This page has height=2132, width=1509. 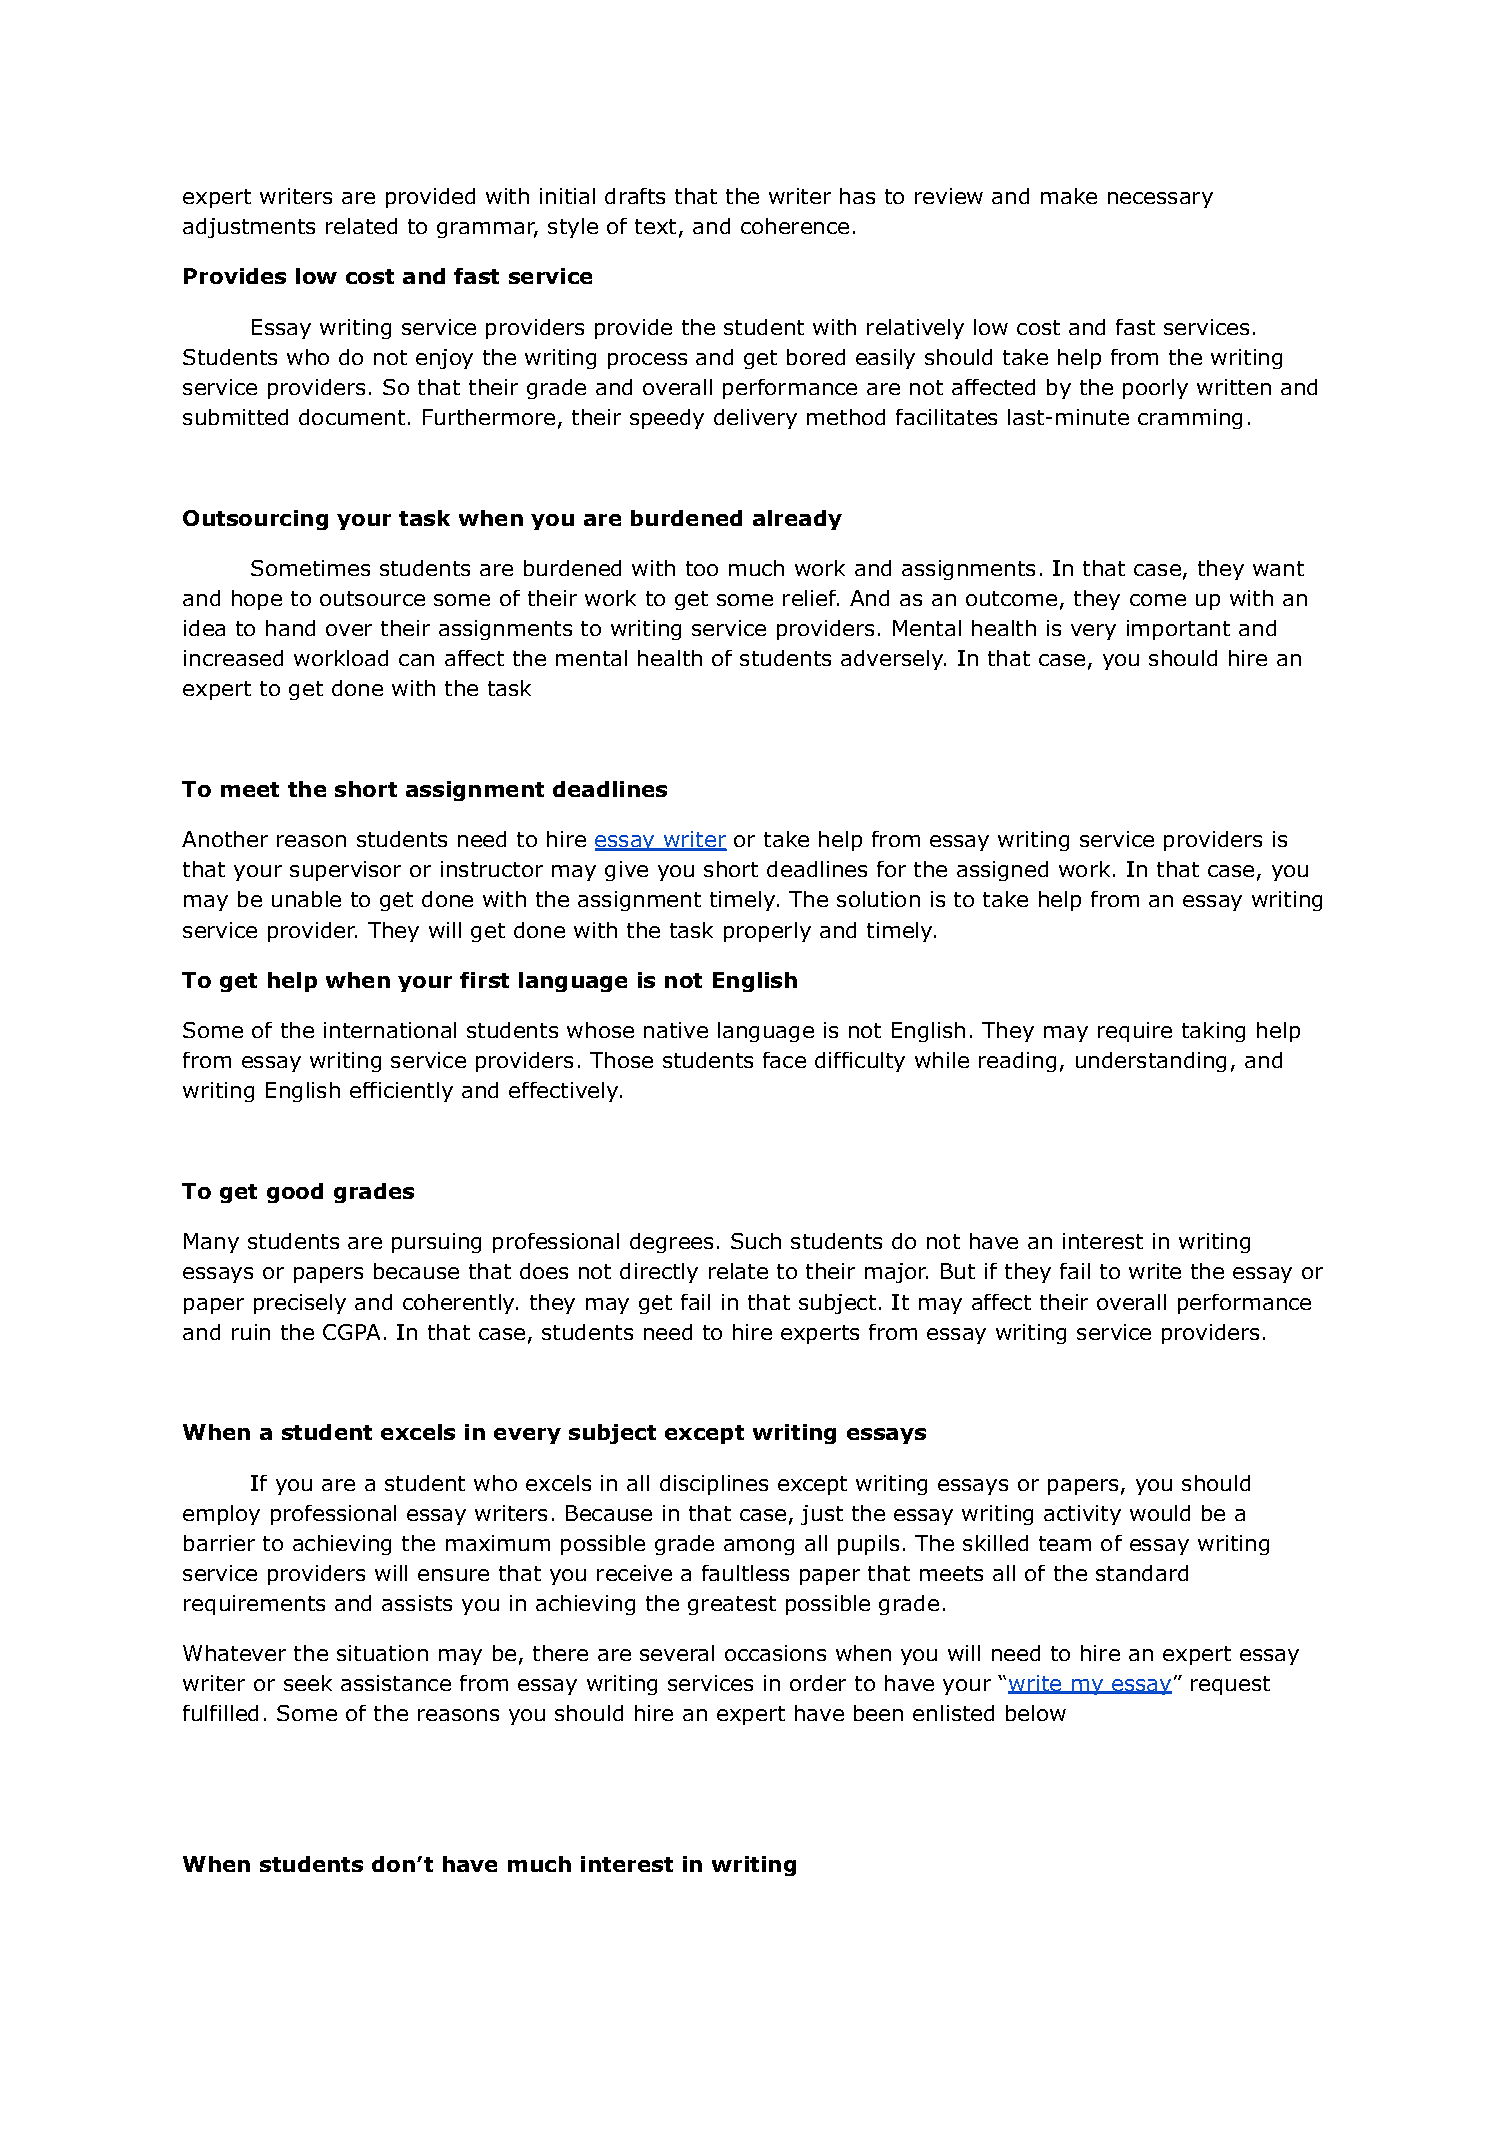 I want to click on seek, so click(x=308, y=1683).
